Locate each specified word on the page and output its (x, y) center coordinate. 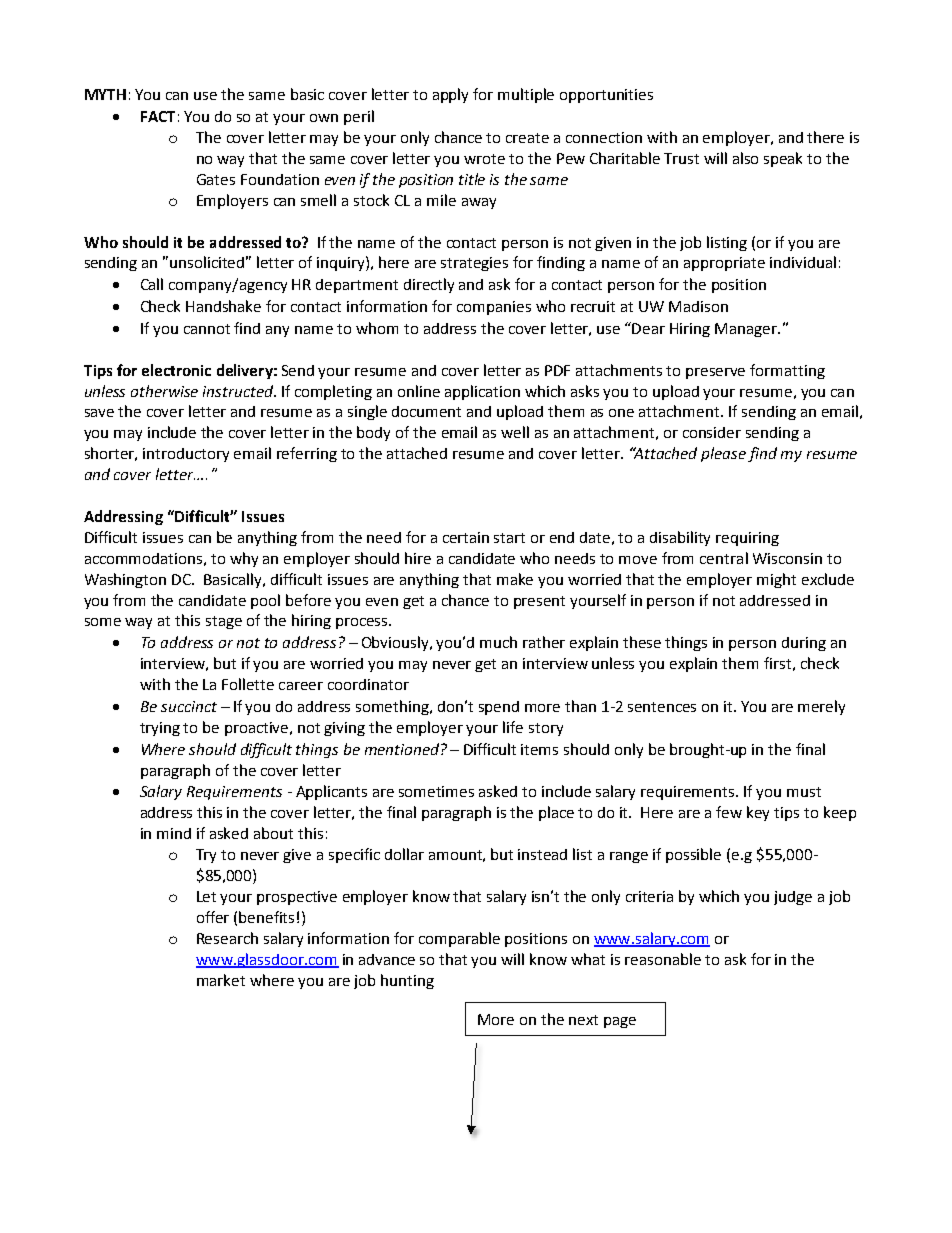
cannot (207, 329)
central (724, 558)
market (221, 980)
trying (160, 729)
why (244, 559)
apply (450, 95)
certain (466, 537)
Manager (747, 330)
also (745, 158)
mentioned (402, 749)
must (804, 792)
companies (494, 308)
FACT (158, 116)
